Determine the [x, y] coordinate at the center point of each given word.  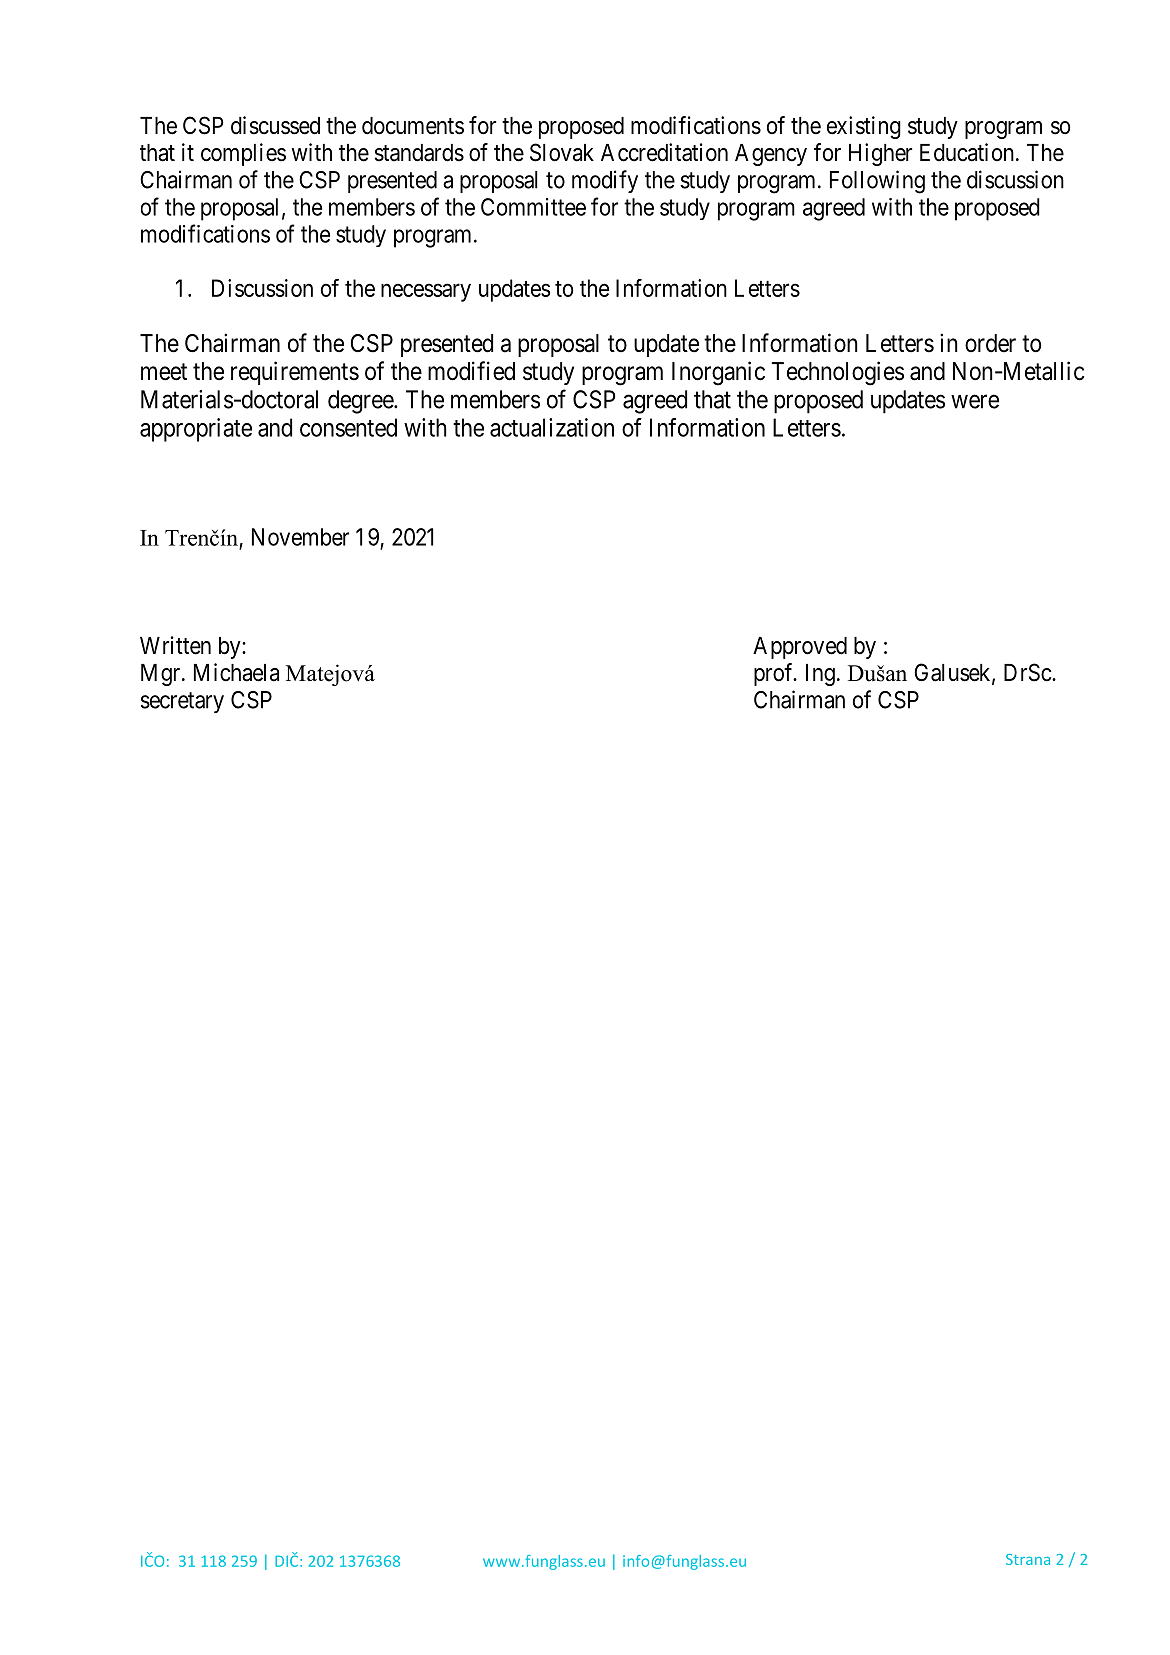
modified [471, 371]
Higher [880, 154]
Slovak [562, 152]
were [975, 402]
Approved [800, 648]
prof [775, 674]
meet [164, 372]
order [990, 343]
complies [243, 154]
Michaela [236, 672]
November [300, 537]
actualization [552, 427]
